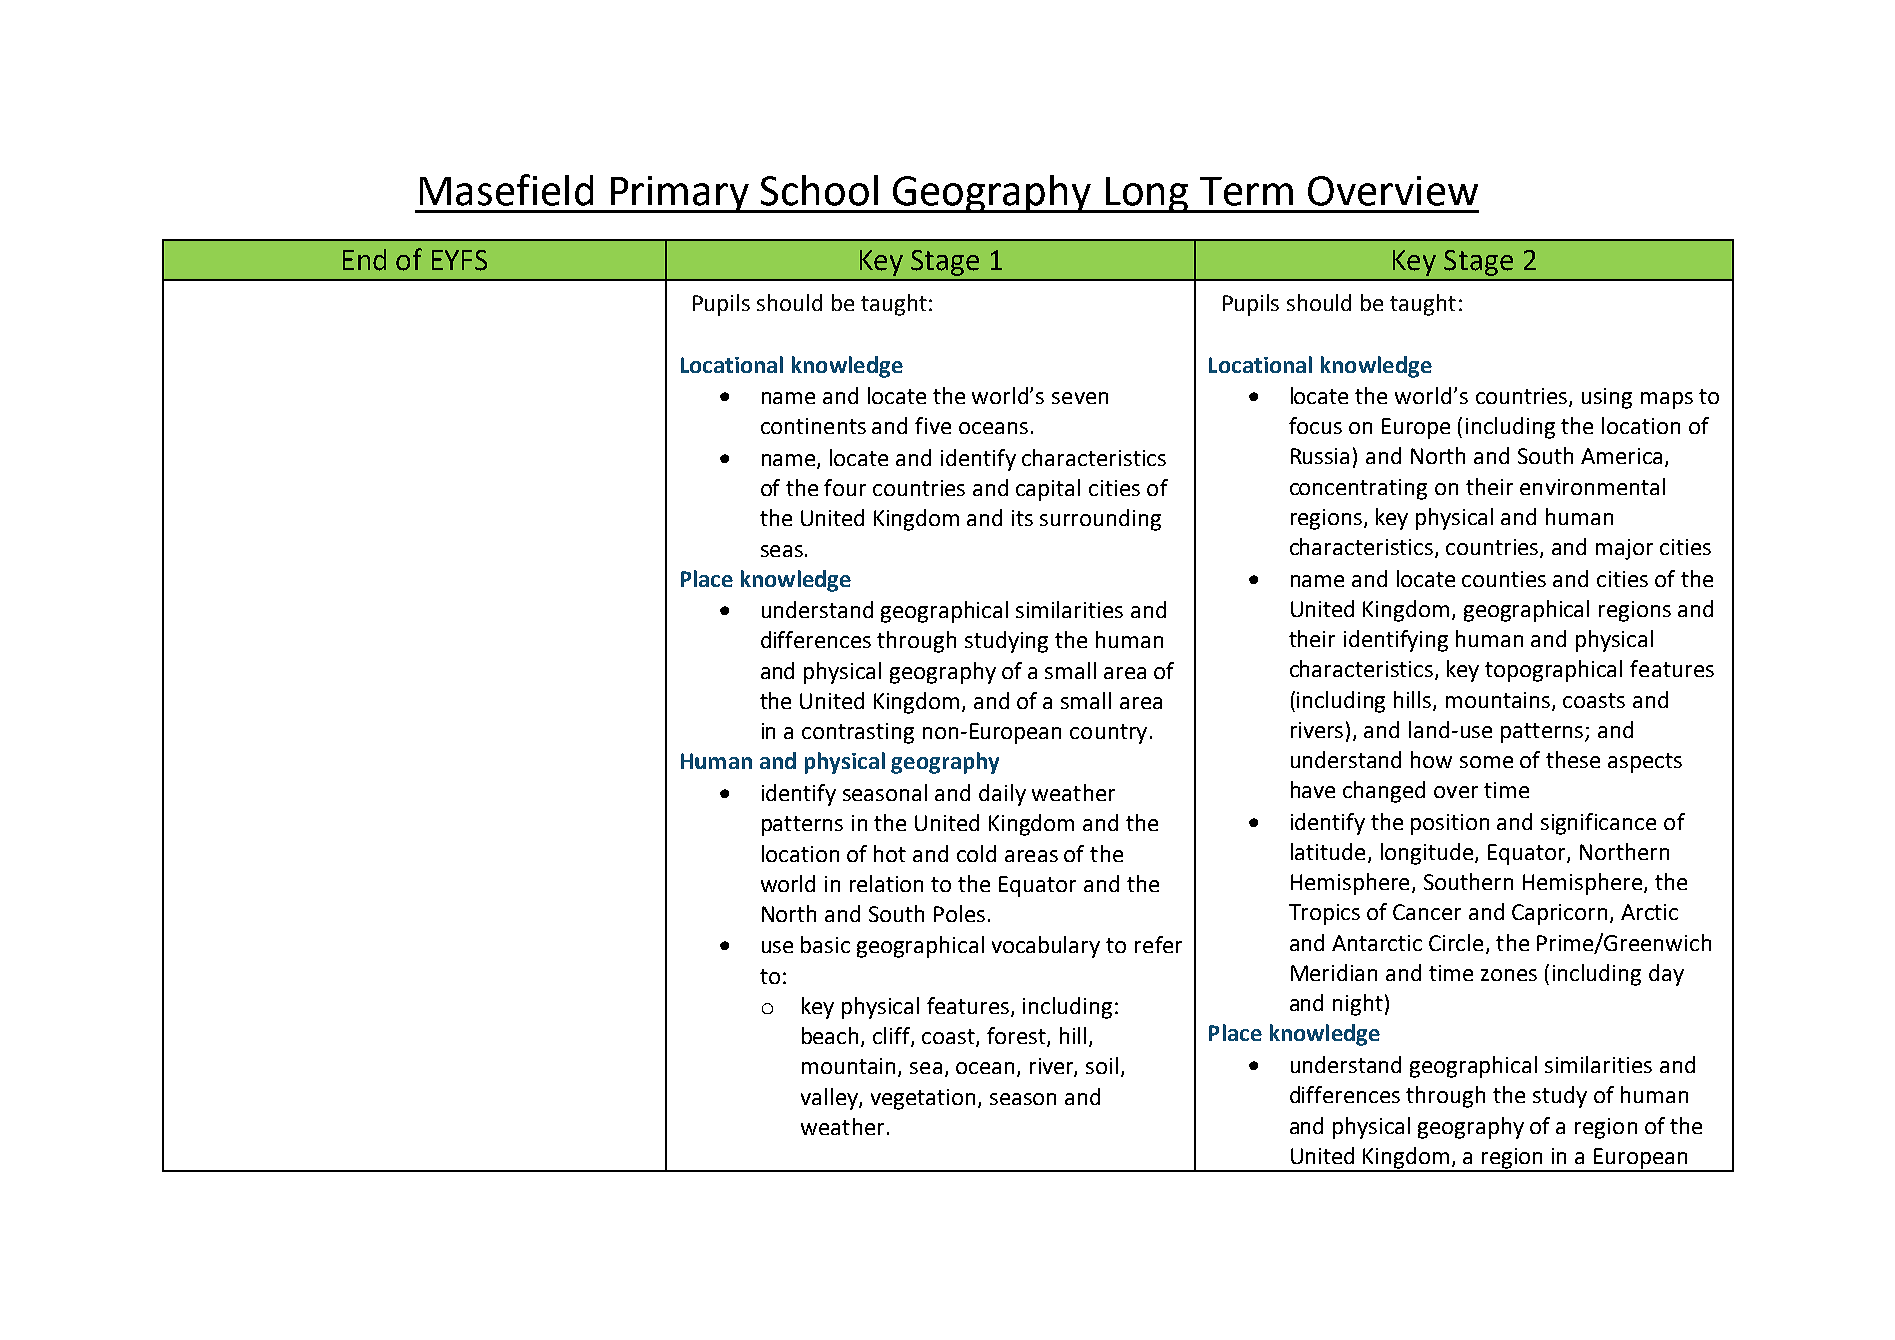 The height and width of the screenshot is (1340, 1895). What do you see at coordinates (1102, 1065) in the screenshot?
I see `soil` at bounding box center [1102, 1065].
